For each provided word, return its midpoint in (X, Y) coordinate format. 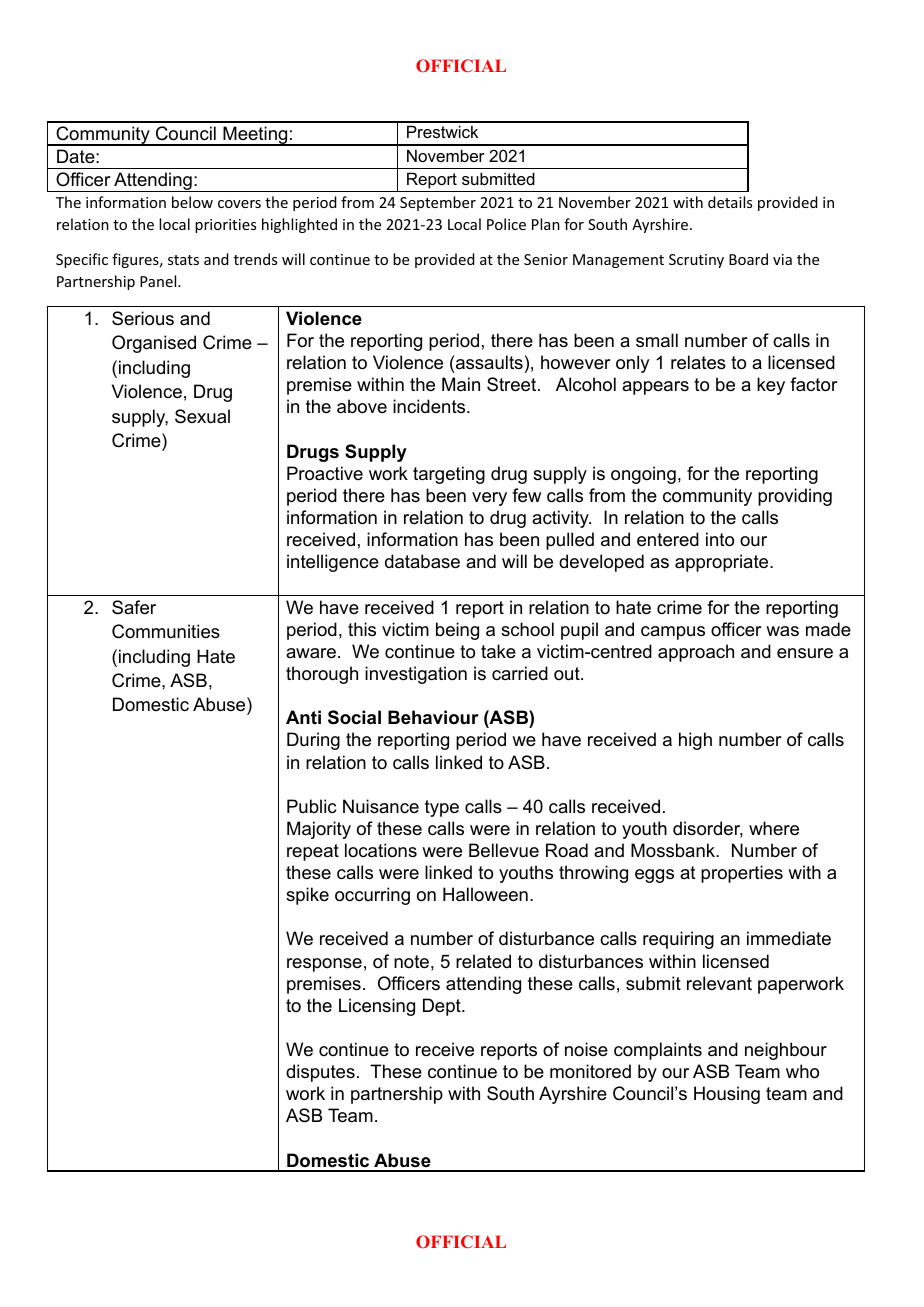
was (782, 631)
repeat (313, 852)
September (438, 203)
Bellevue (504, 850)
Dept (443, 1007)
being (457, 631)
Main (461, 384)
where (774, 828)
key (771, 386)
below (192, 202)
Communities (166, 631)
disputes (320, 1073)
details (730, 202)
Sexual (202, 416)
